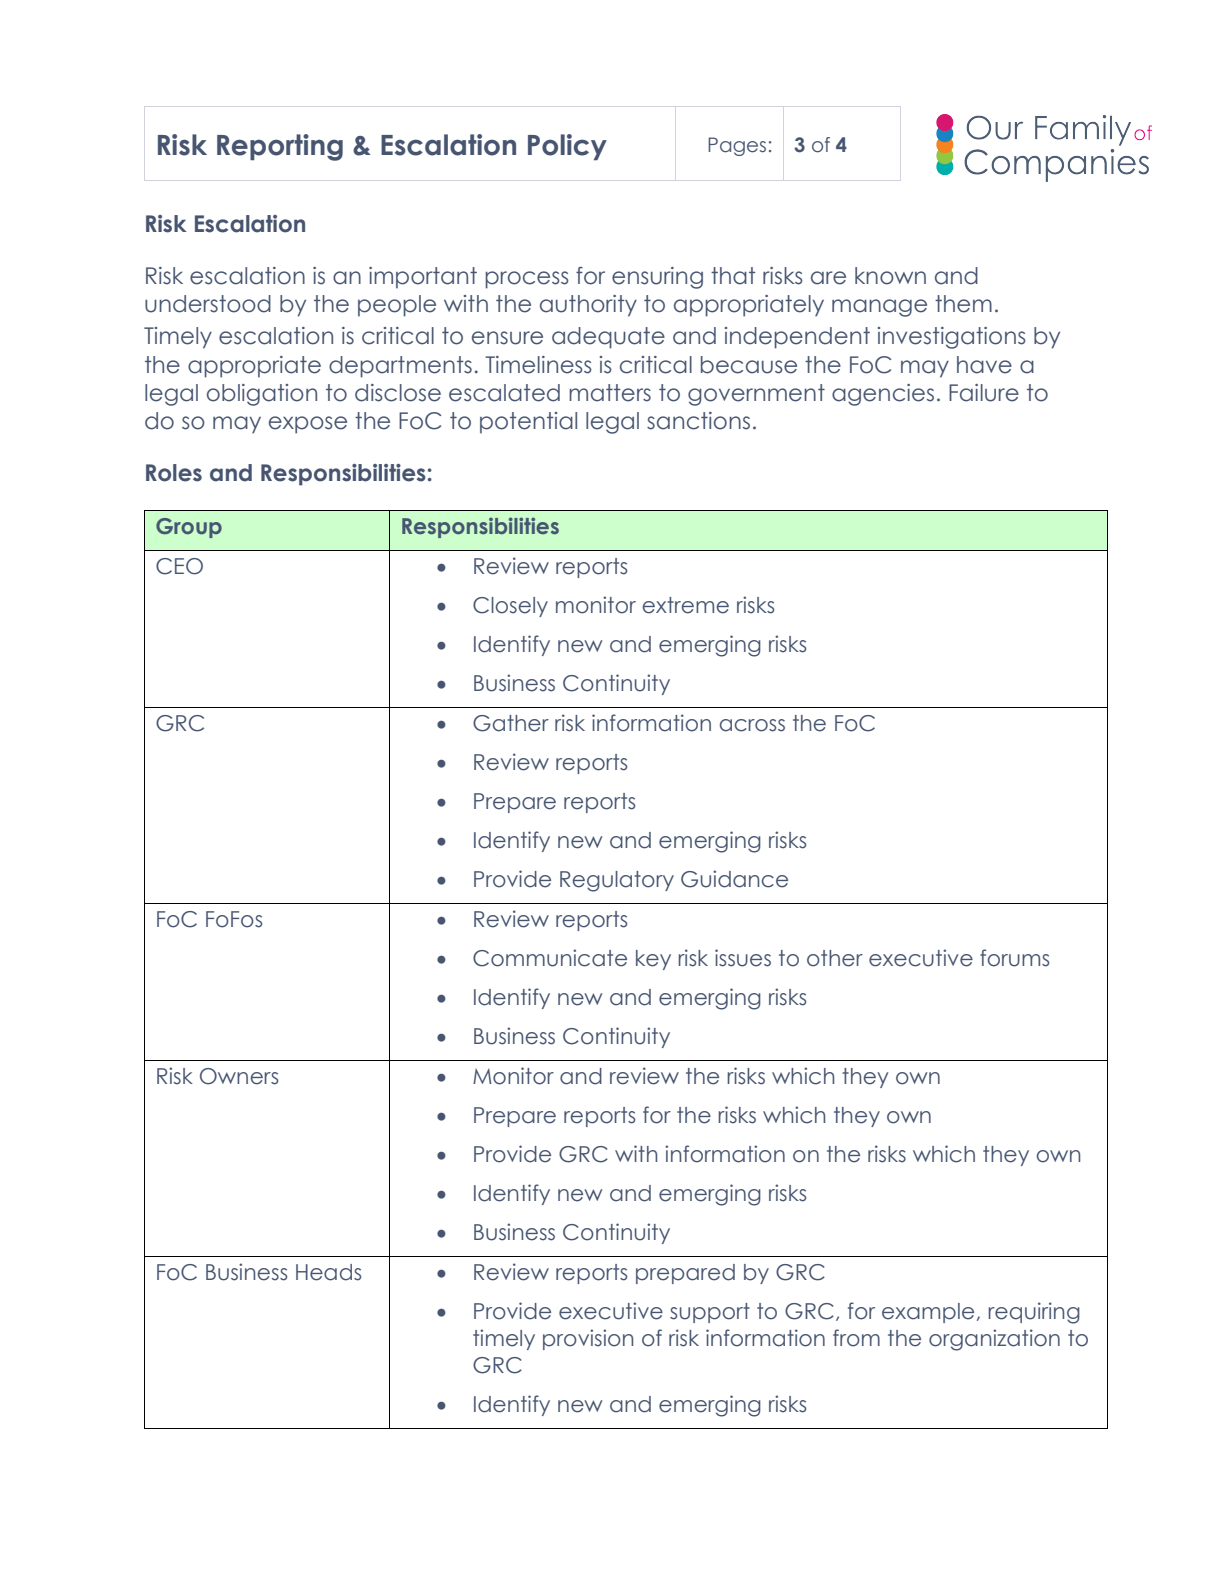  What do you see at coordinates (239, 1076) in the document?
I see `Owners` at bounding box center [239, 1076].
